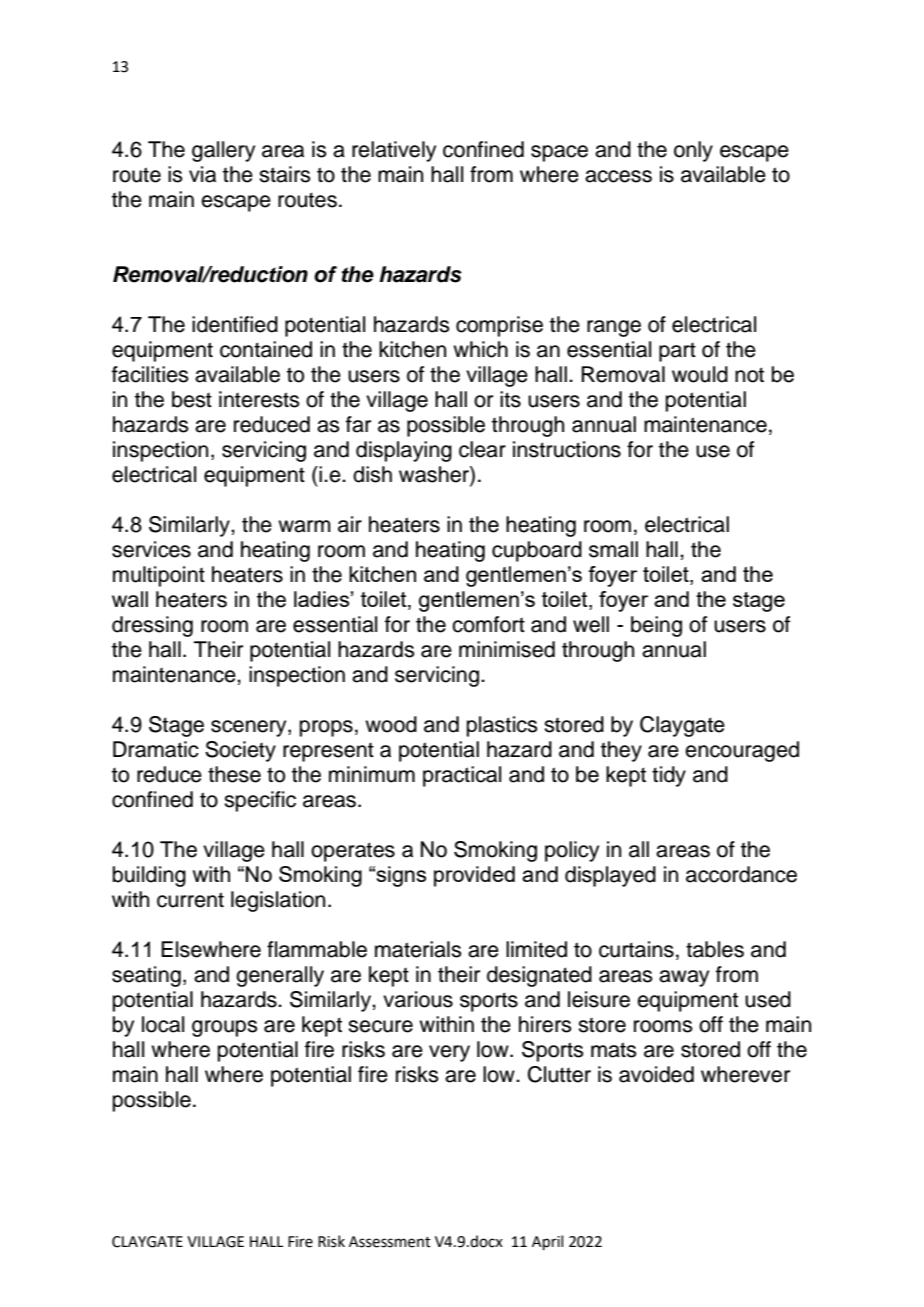  Describe the element at coordinates (502, 726) in the screenshot. I see `plastics` at that location.
